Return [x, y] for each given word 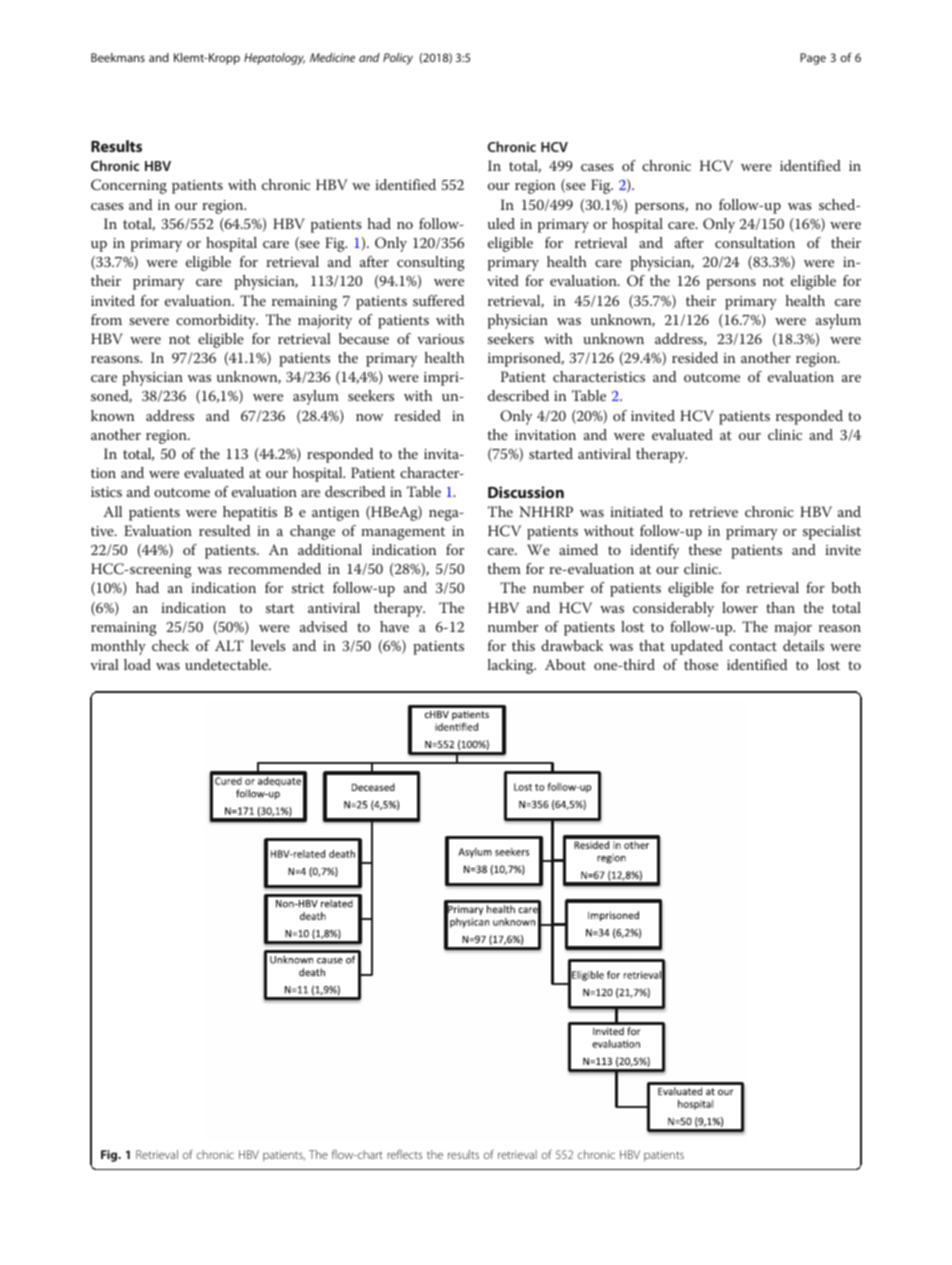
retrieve [713, 512]
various [440, 339]
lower [740, 607]
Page [813, 59]
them [504, 568]
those [701, 664]
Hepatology [274, 59]
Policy [398, 59]
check [170, 645]
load [137, 664]
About [565, 664]
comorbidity [217, 321]
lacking [512, 666]
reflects [404, 1154]
